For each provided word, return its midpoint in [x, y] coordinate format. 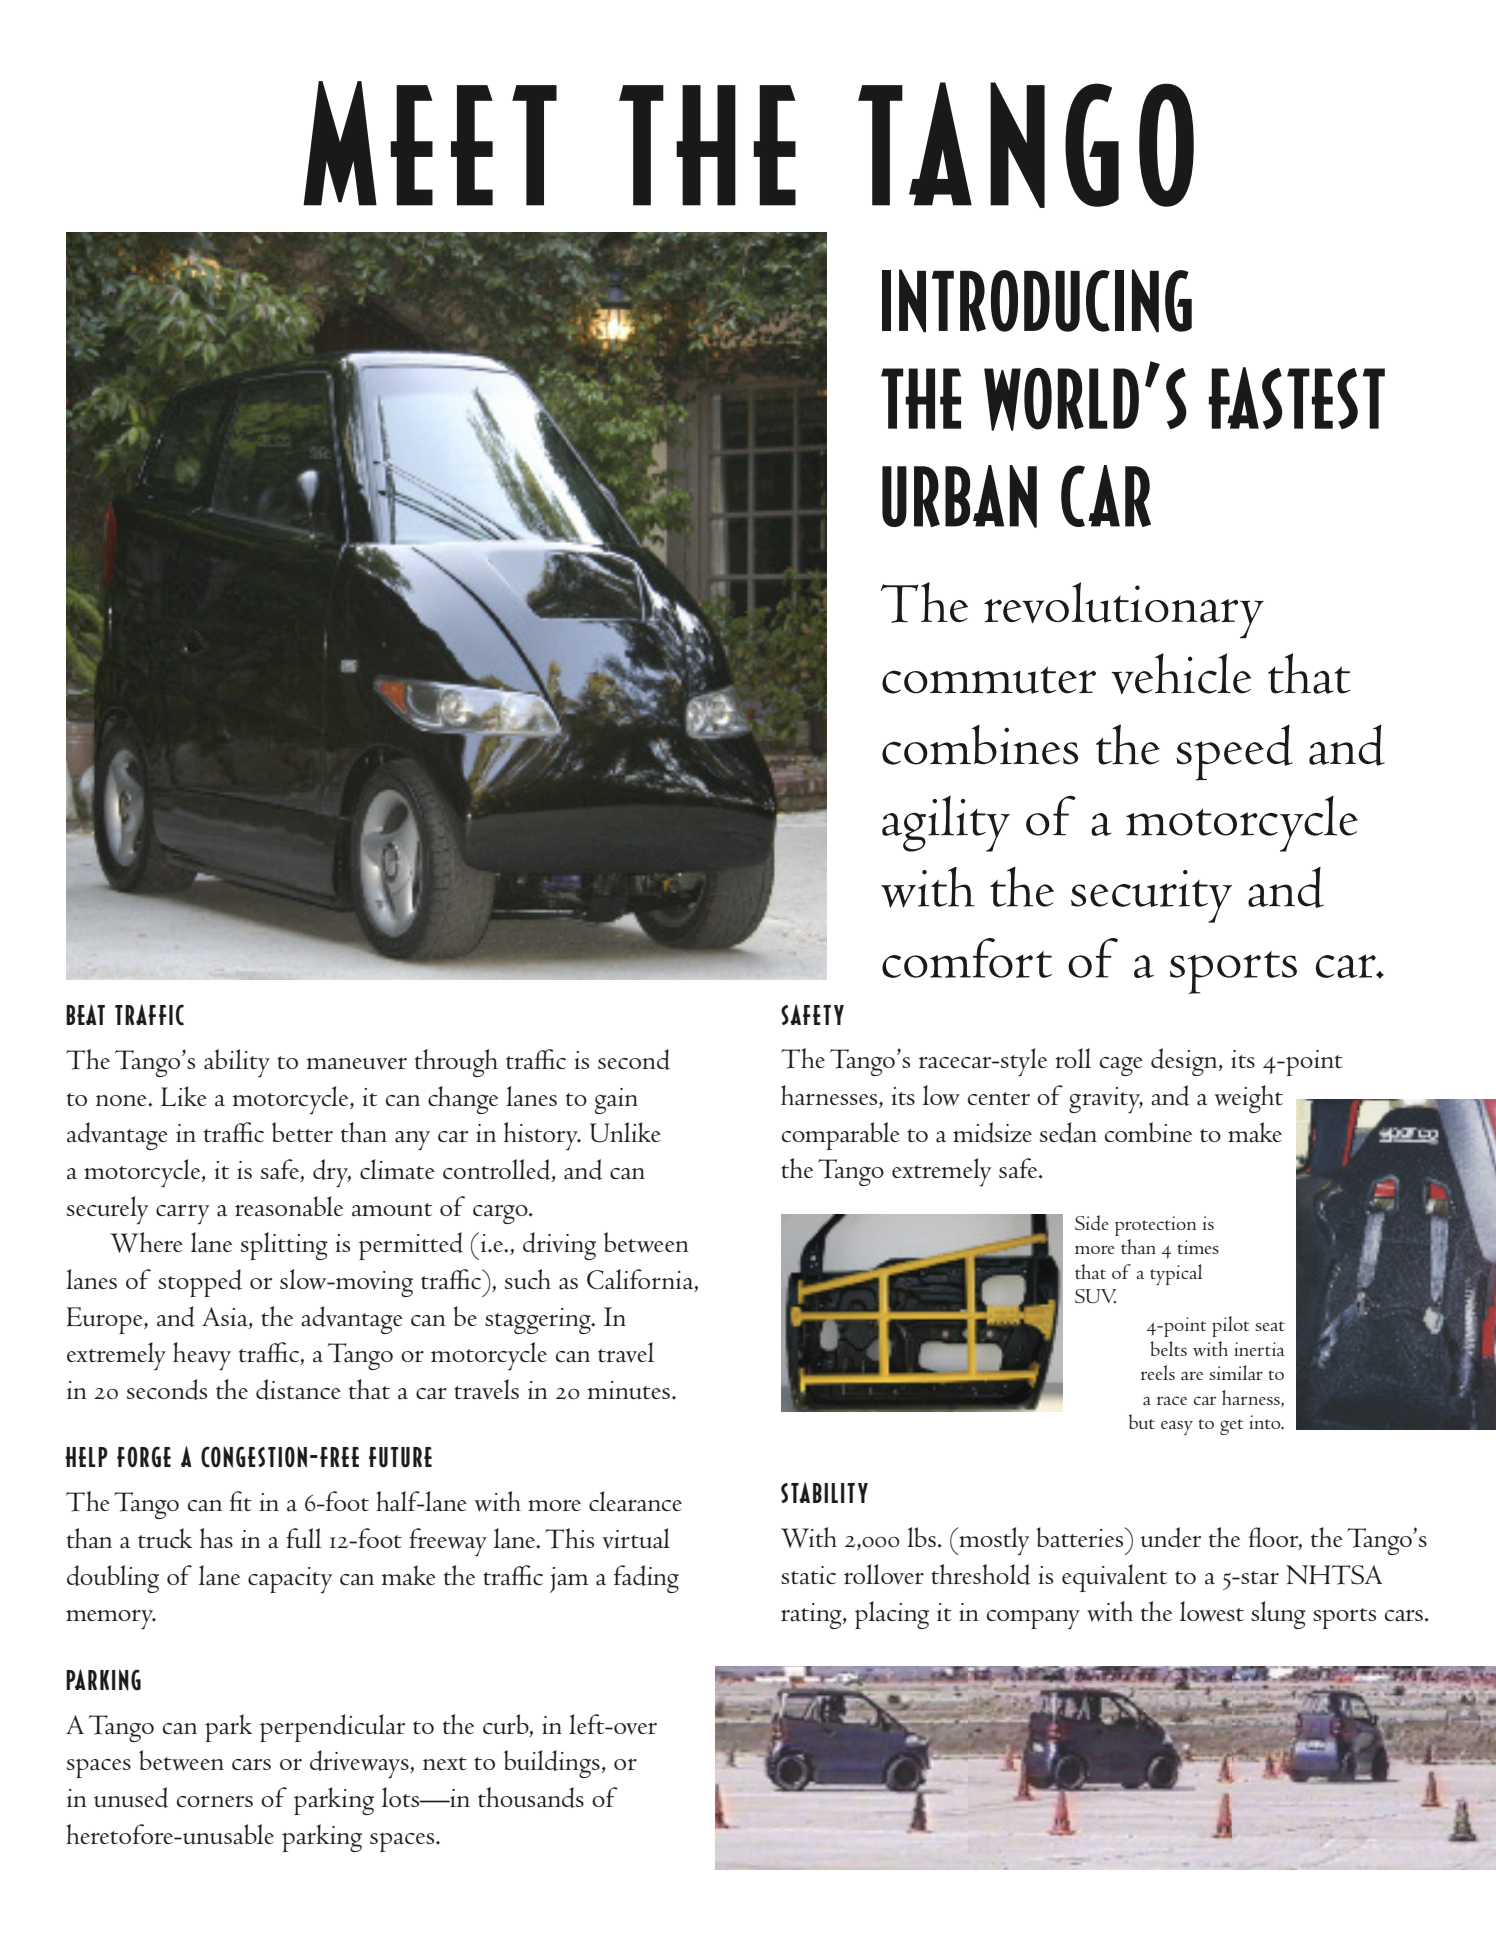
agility [946, 823]
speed [1234, 753]
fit [241, 1501]
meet [430, 143]
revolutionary [1124, 610]
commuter [989, 680]
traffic [149, 1014]
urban [959, 496]
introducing [1037, 301]
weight [1249, 1099]
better [302, 1132]
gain [616, 1101]
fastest [1297, 398]
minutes [629, 1390]
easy [1177, 1427]
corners [215, 1801]
